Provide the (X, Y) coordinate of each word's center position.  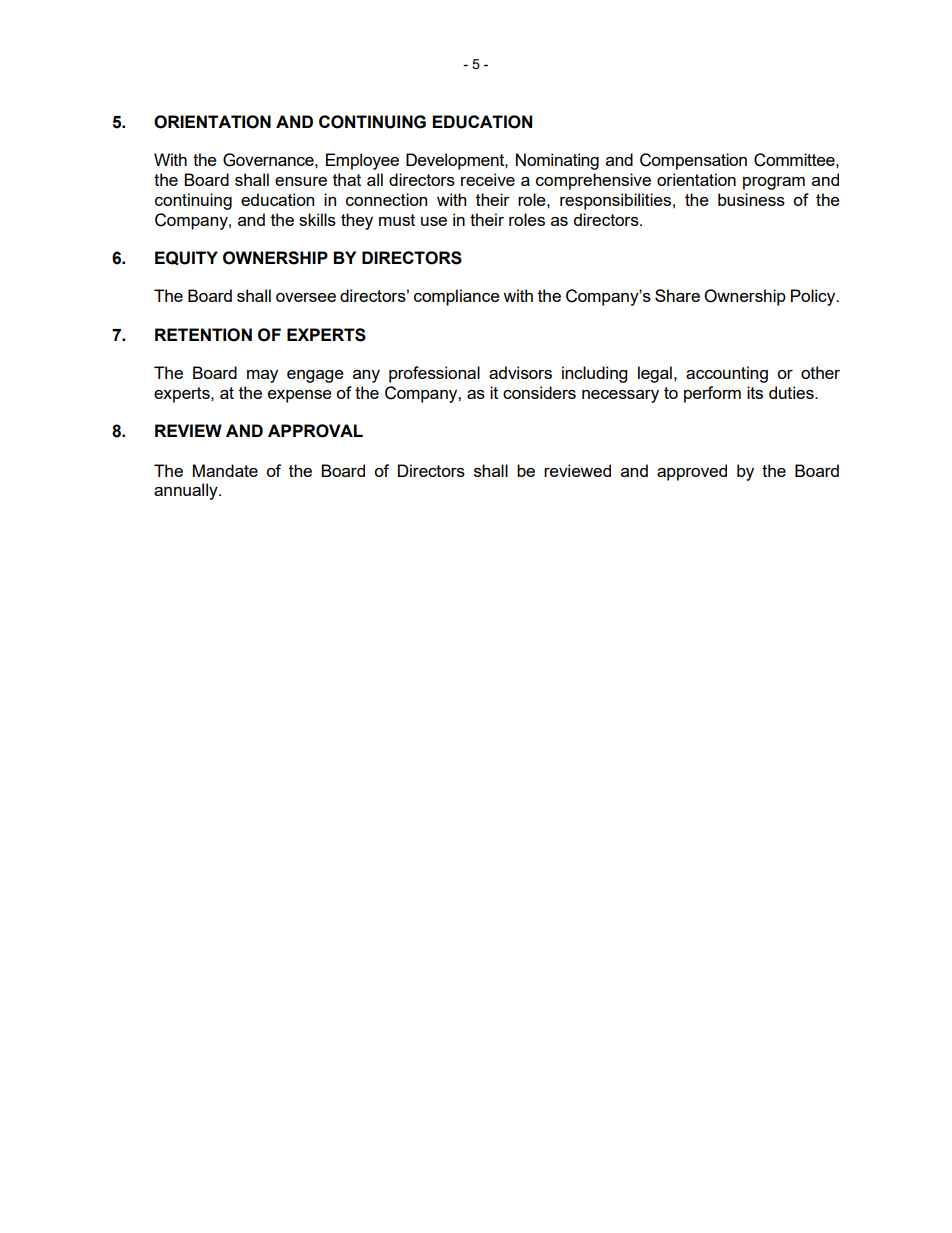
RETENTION (203, 335)
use (434, 221)
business (751, 199)
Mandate (225, 470)
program (774, 183)
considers (539, 392)
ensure (301, 181)
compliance (457, 297)
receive (488, 179)
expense (300, 396)
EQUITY (186, 258)
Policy (814, 297)
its (755, 392)
